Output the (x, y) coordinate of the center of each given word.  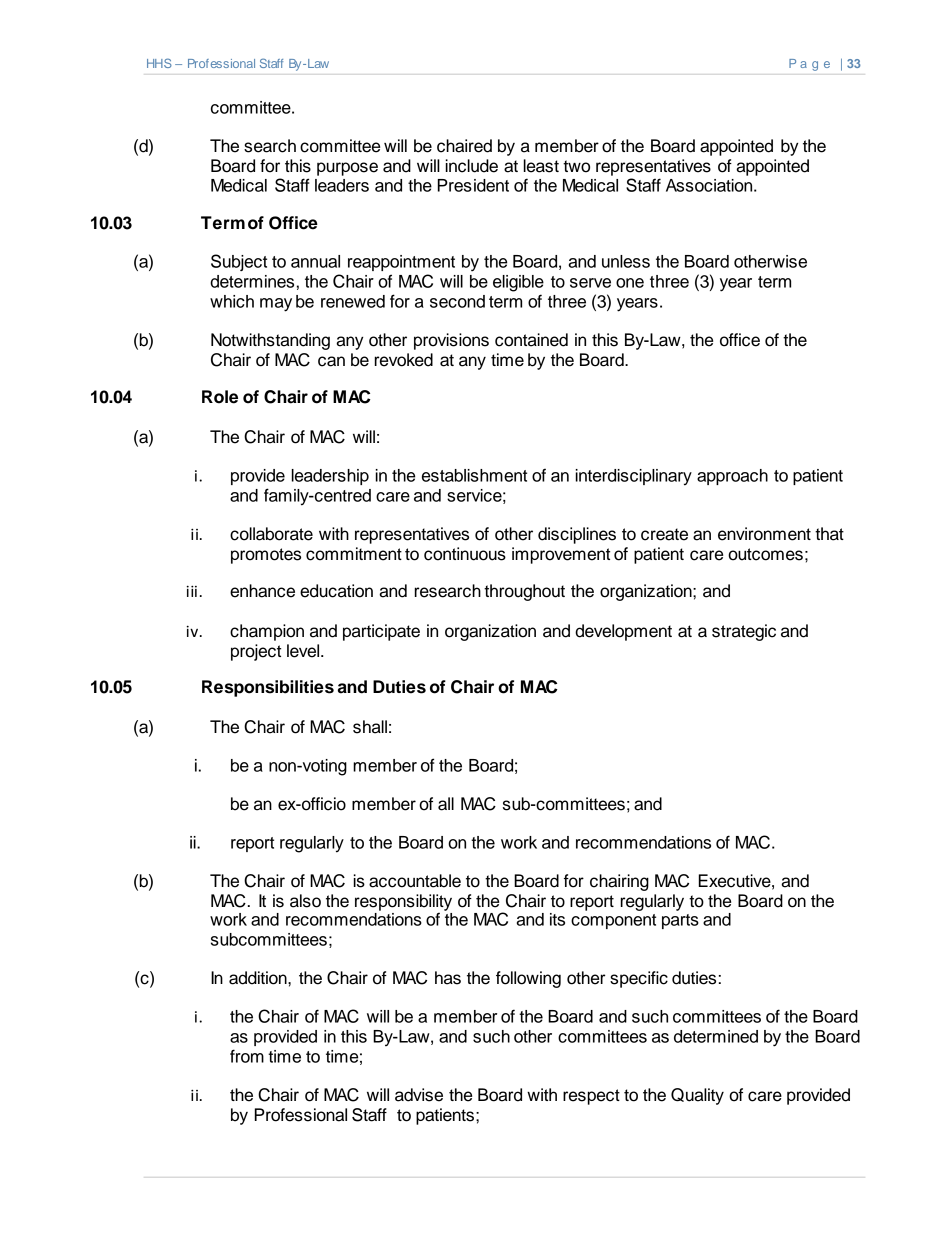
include (472, 166)
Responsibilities (268, 688)
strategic (744, 632)
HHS (159, 63)
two (576, 166)
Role (220, 397)
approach (732, 477)
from (247, 1056)
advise (419, 1095)
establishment (474, 475)
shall (370, 727)
